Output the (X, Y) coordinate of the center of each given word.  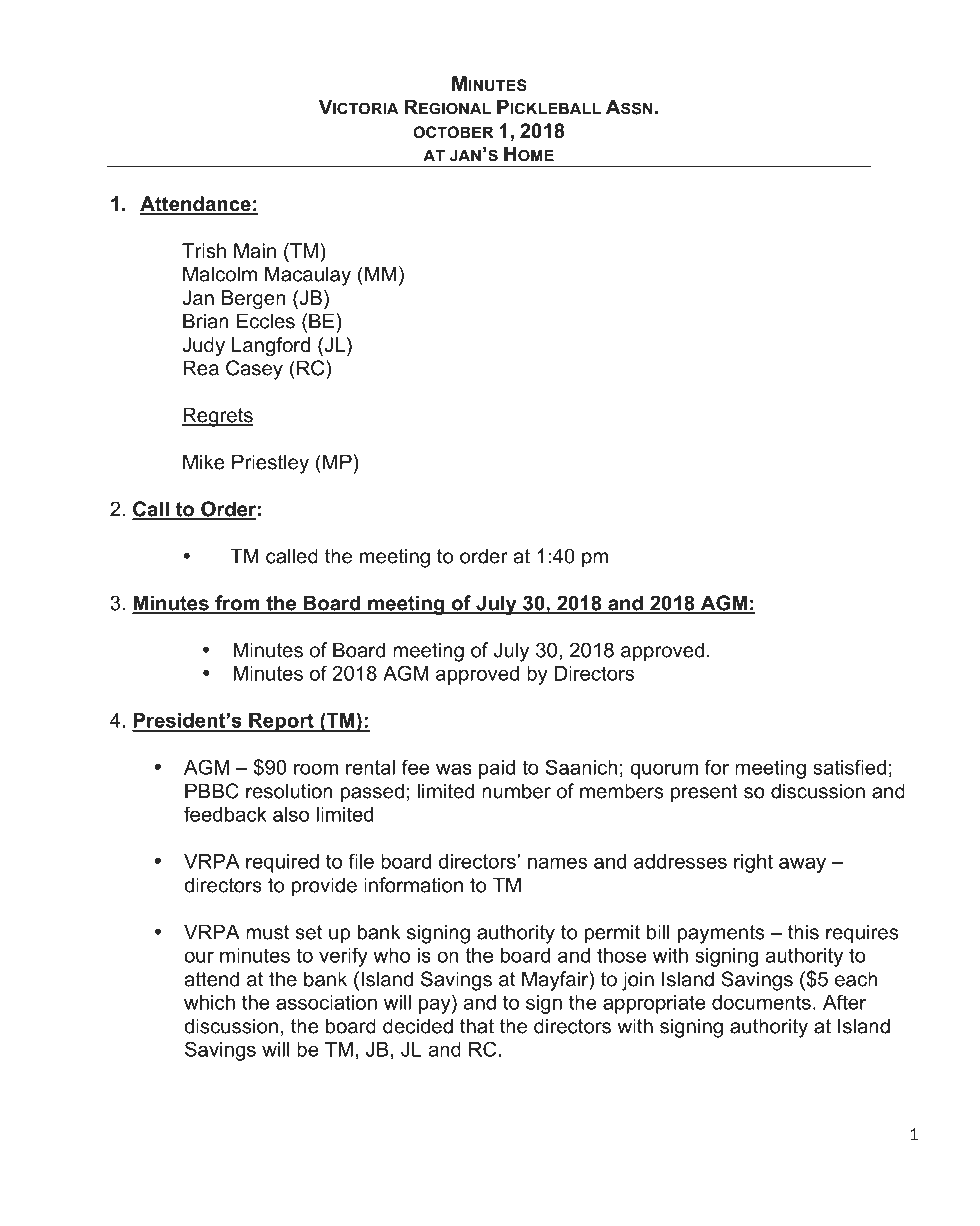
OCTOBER (453, 132)
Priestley (270, 464)
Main (255, 251)
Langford (271, 347)
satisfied (849, 767)
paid (497, 769)
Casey (254, 370)
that (477, 1026)
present (704, 793)
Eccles (266, 321)
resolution (289, 791)
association (326, 1002)
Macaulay (308, 276)
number (516, 791)
